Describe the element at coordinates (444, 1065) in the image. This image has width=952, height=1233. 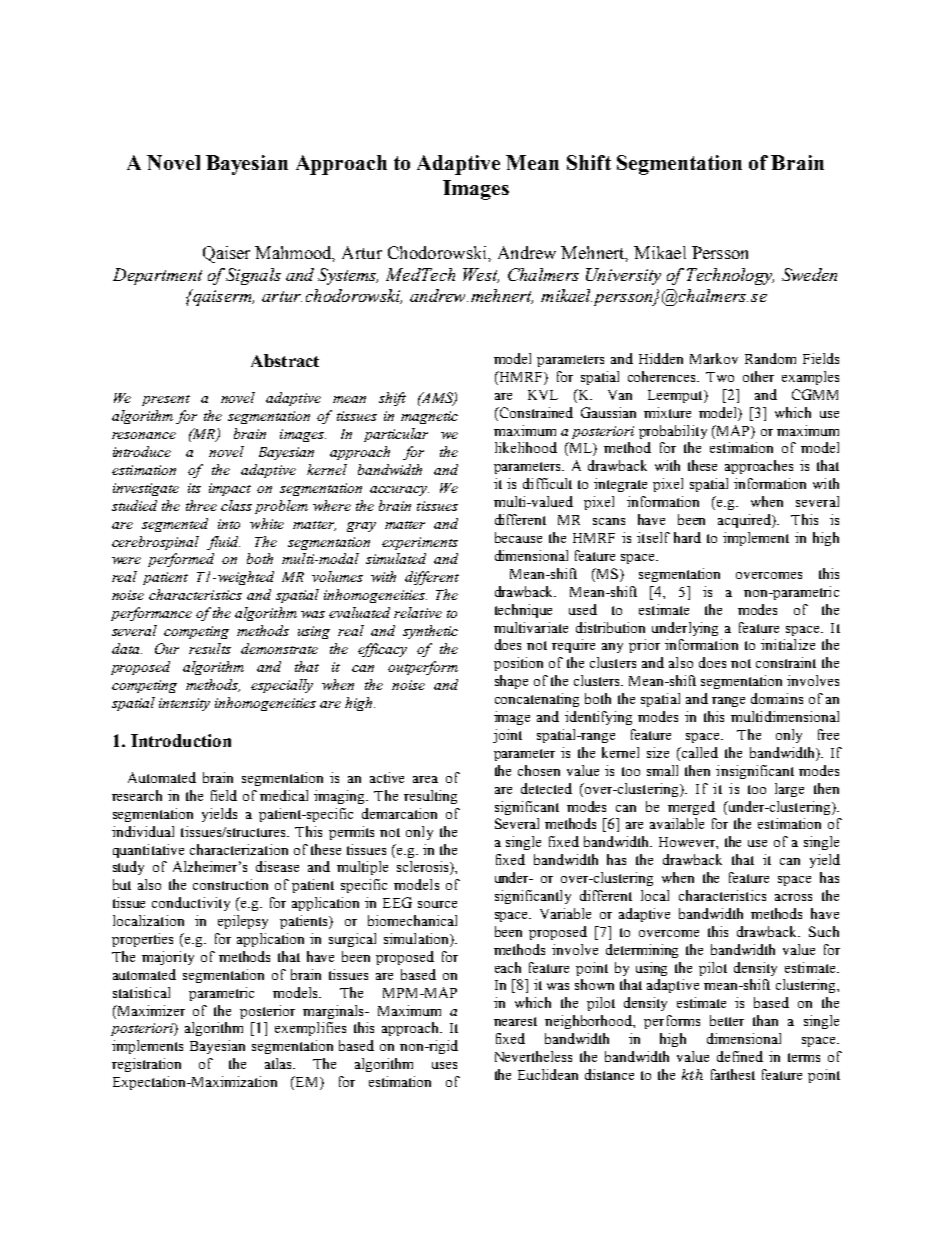
I see `uses` at that location.
